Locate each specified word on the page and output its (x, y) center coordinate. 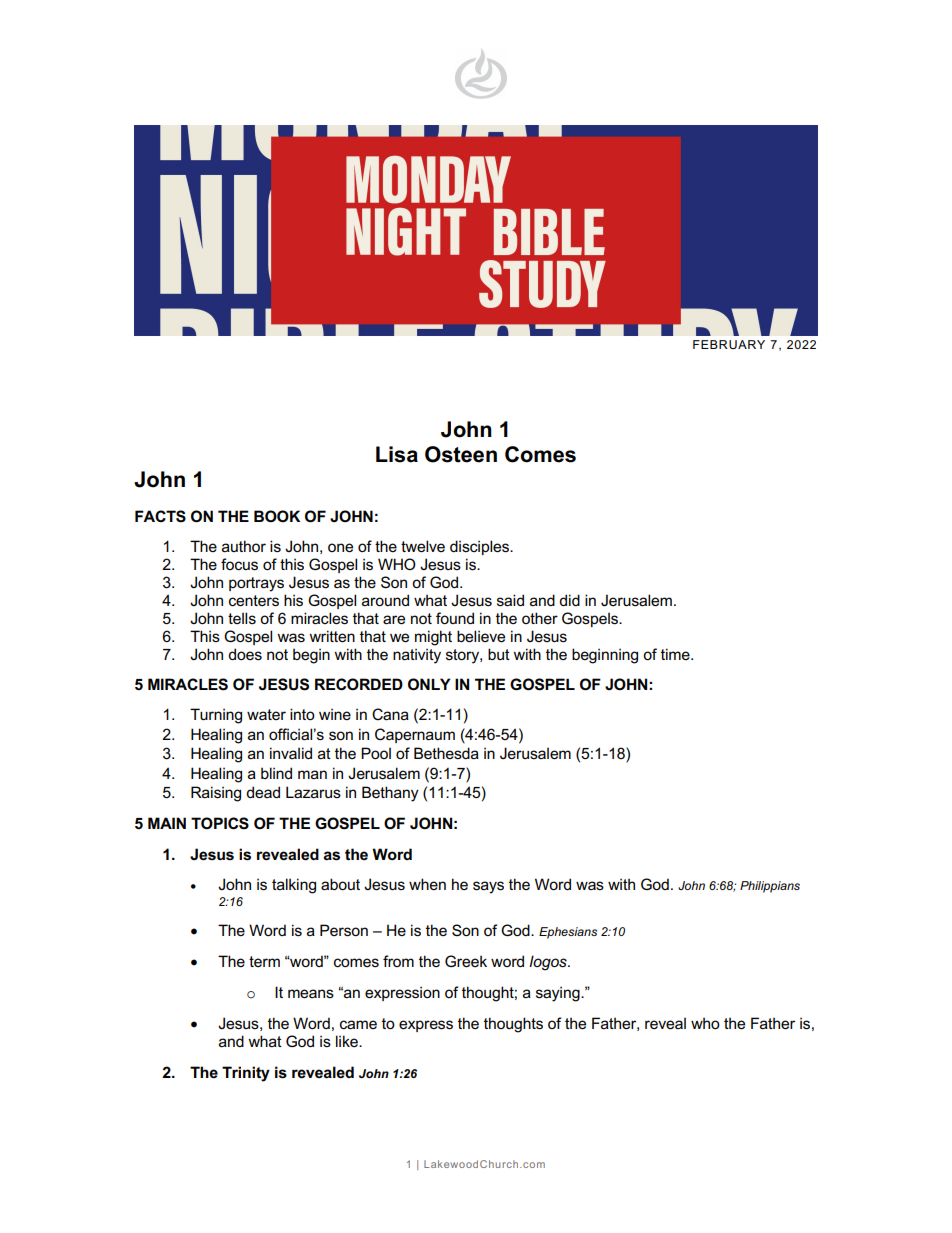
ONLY (429, 684)
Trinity (246, 1074)
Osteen (461, 454)
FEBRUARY (729, 344)
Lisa (397, 454)
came (358, 1024)
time (676, 654)
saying (559, 994)
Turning (216, 716)
